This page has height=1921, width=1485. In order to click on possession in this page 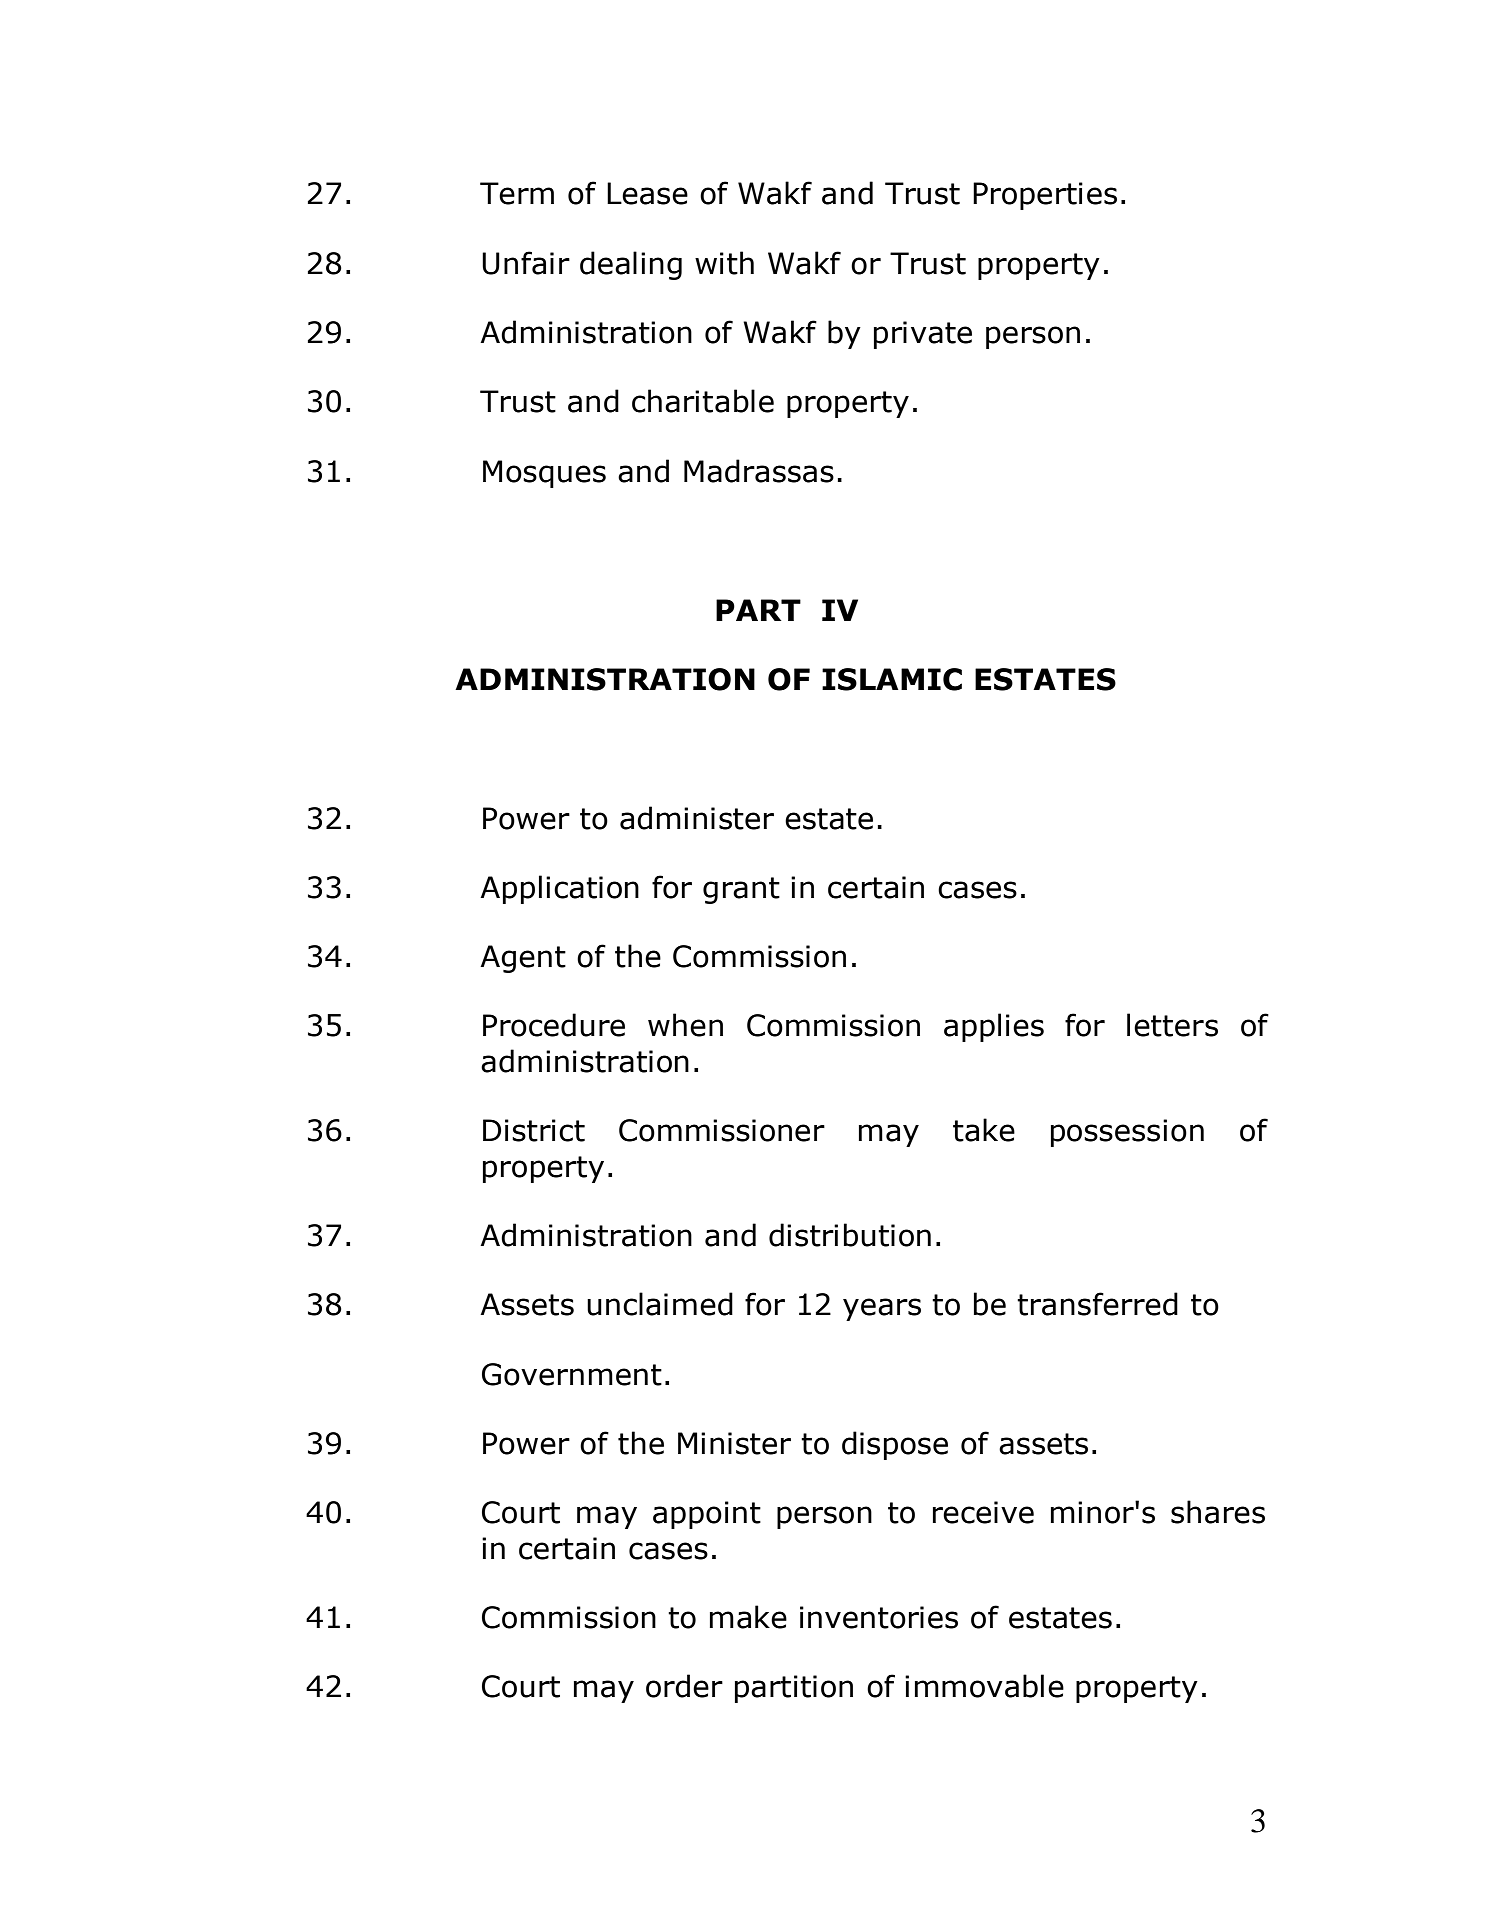, I will do `click(1127, 1133)`.
